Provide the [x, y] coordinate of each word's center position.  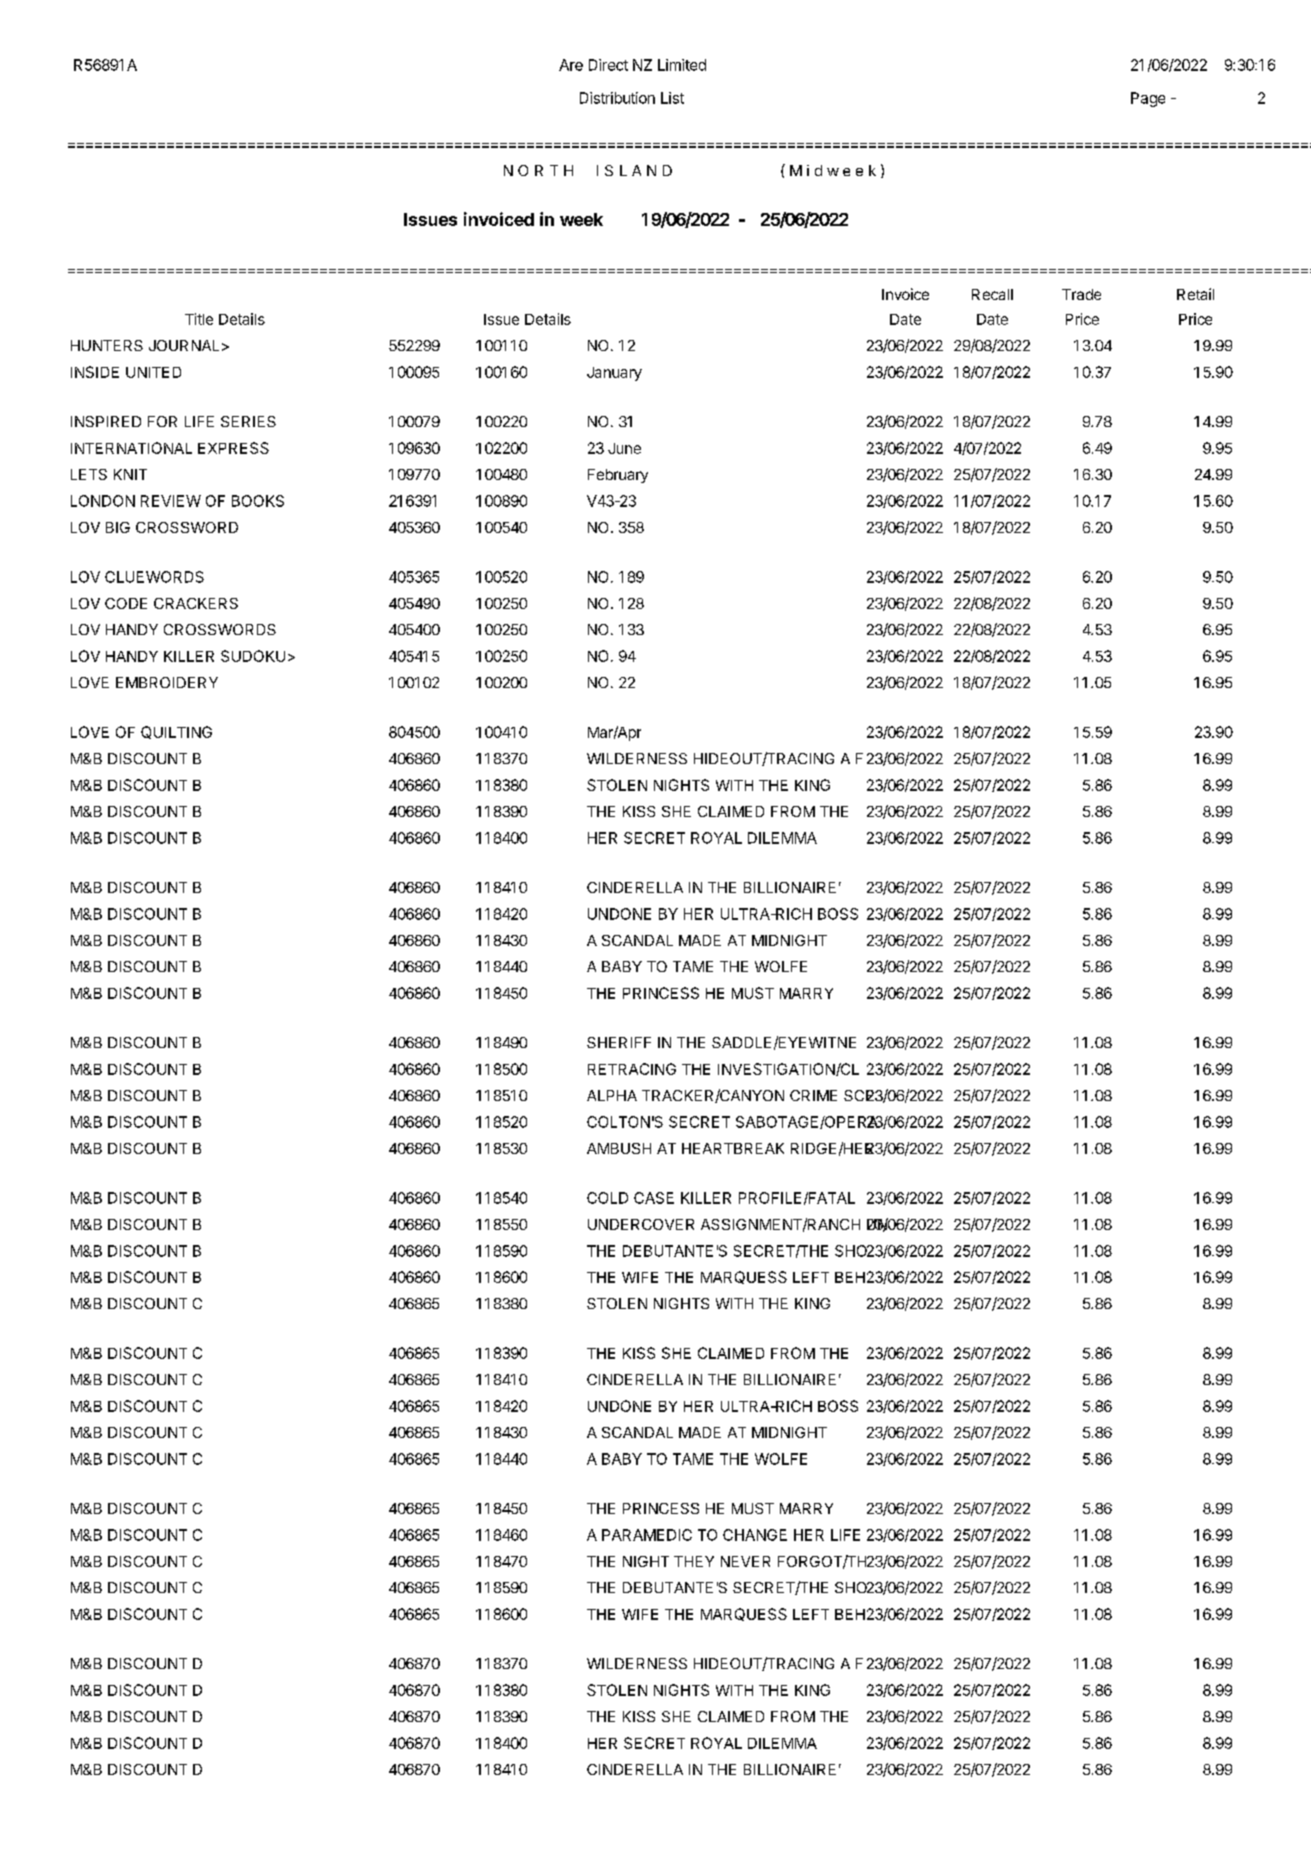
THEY [694, 1561]
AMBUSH [619, 1148]
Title [199, 319]
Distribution [617, 98]
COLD [607, 1198]
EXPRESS [233, 448]
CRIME [813, 1095]
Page [1148, 99]
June [624, 448]
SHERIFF [619, 1042]
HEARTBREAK [733, 1148]
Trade [1081, 294]
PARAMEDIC [647, 1535]
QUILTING [176, 732]
